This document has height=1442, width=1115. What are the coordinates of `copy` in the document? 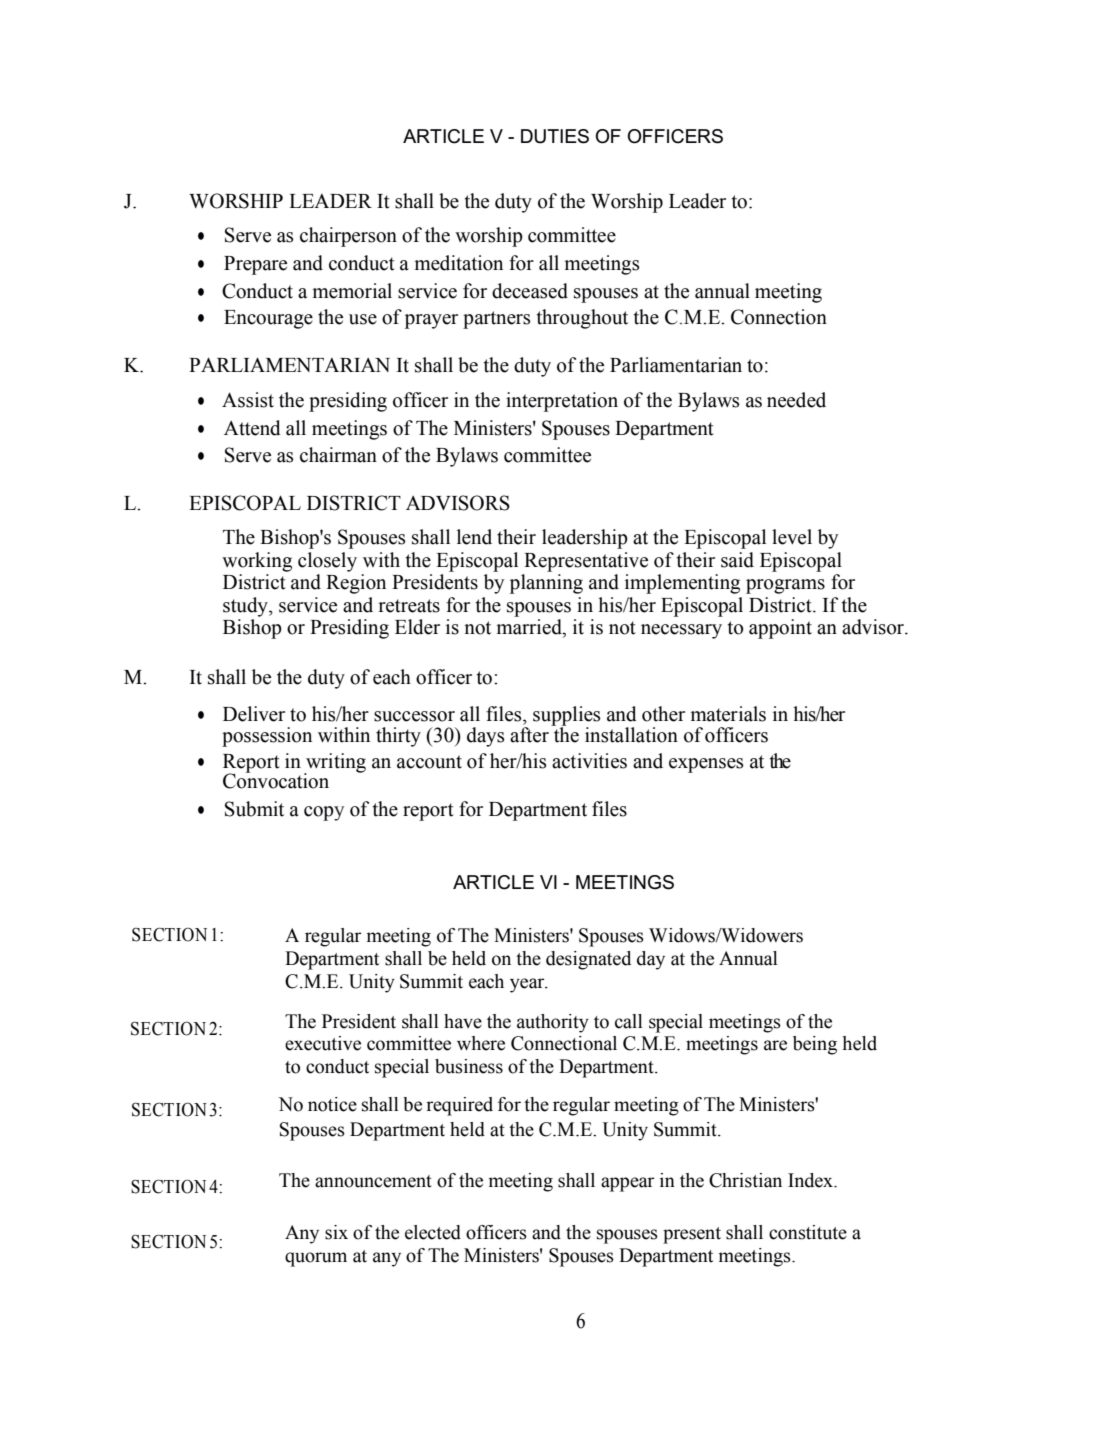 It's located at (324, 813).
